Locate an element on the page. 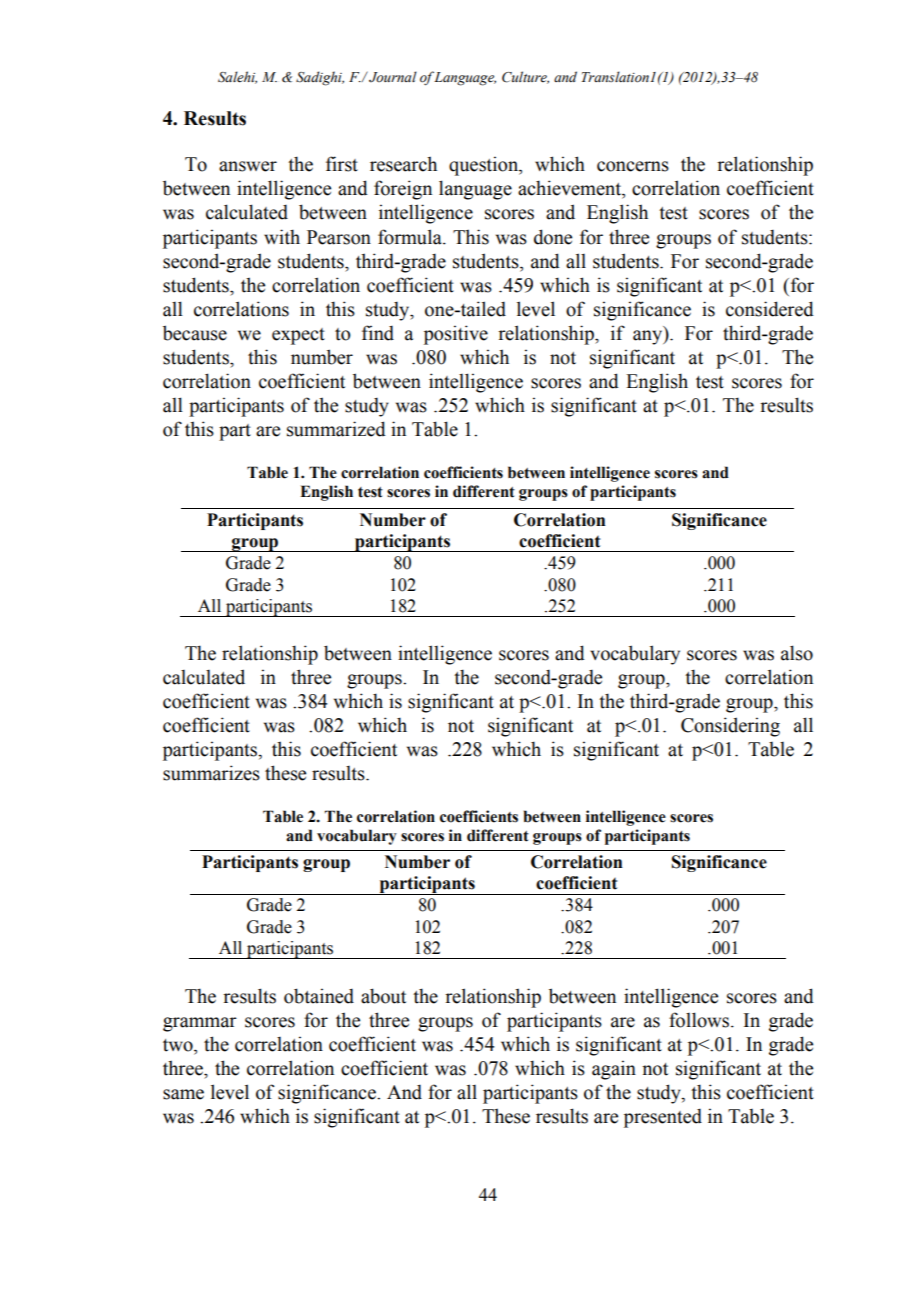 The height and width of the page is (1314, 924). presented is located at coordinates (663, 1118).
